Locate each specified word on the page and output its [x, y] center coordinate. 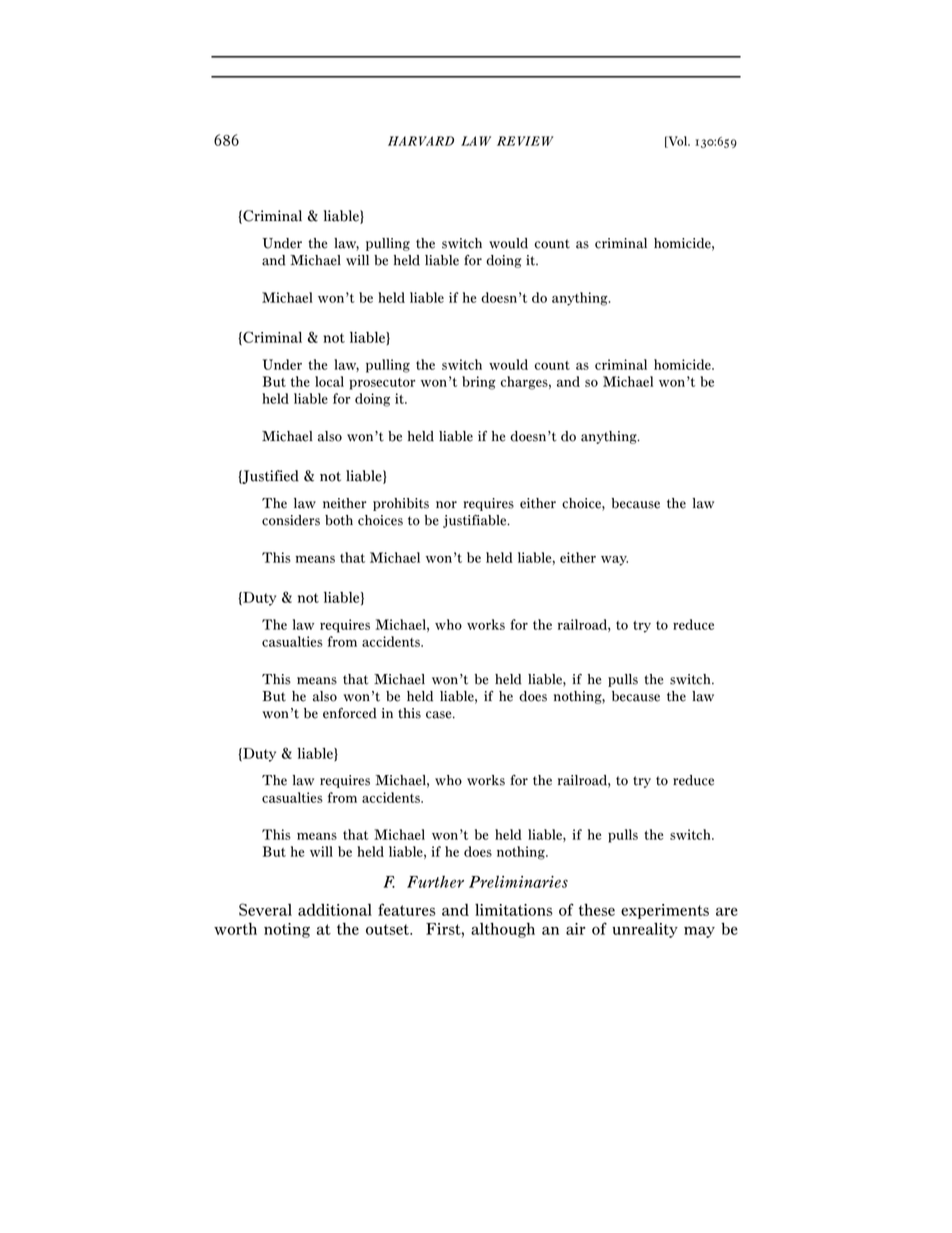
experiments [665, 911]
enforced [350, 713]
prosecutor [382, 384]
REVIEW [525, 141]
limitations [514, 909]
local [329, 381]
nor [446, 505]
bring [479, 383]
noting [287, 930]
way [614, 560]
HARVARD [421, 141]
